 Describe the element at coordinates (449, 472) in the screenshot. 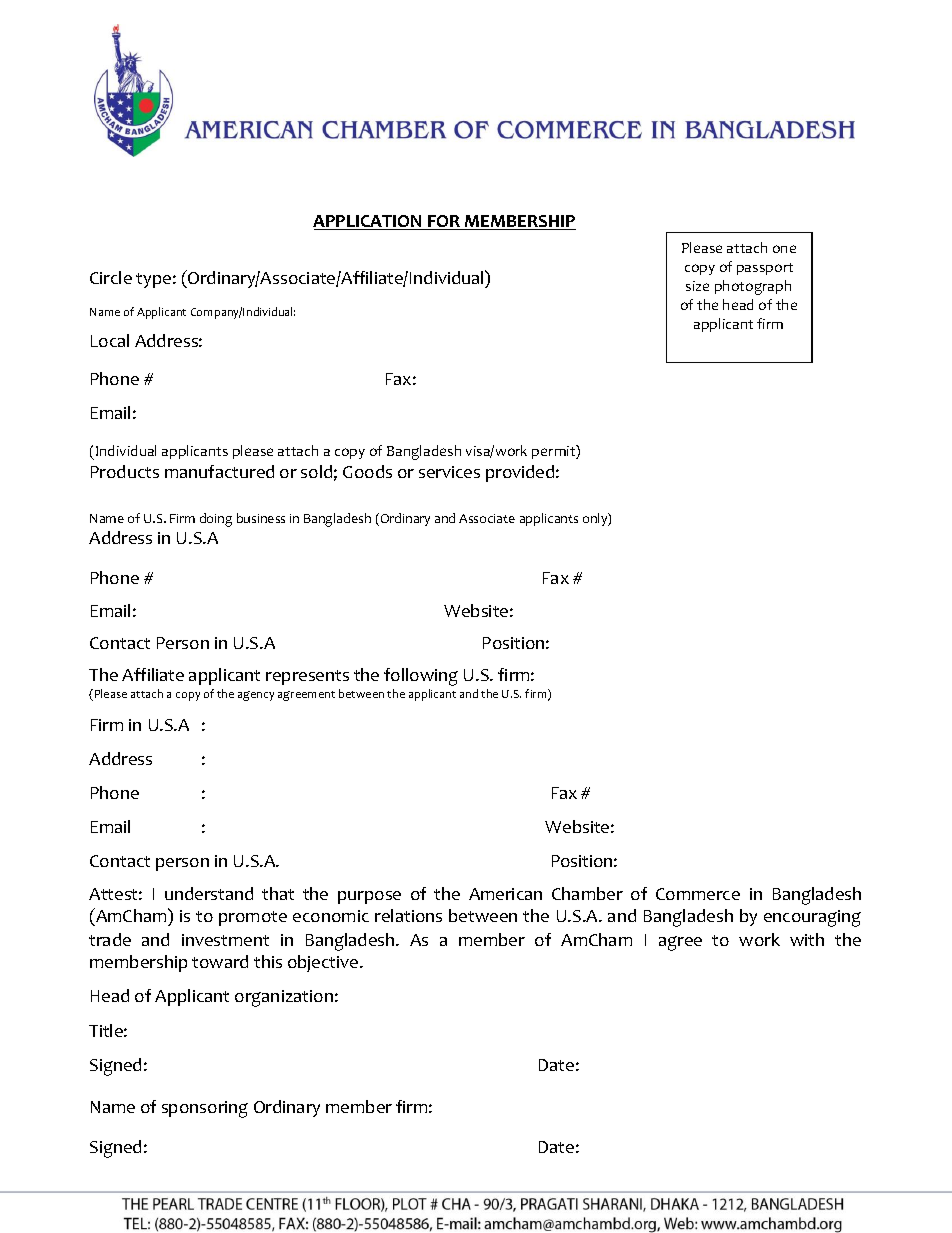

I see `services` at that location.
